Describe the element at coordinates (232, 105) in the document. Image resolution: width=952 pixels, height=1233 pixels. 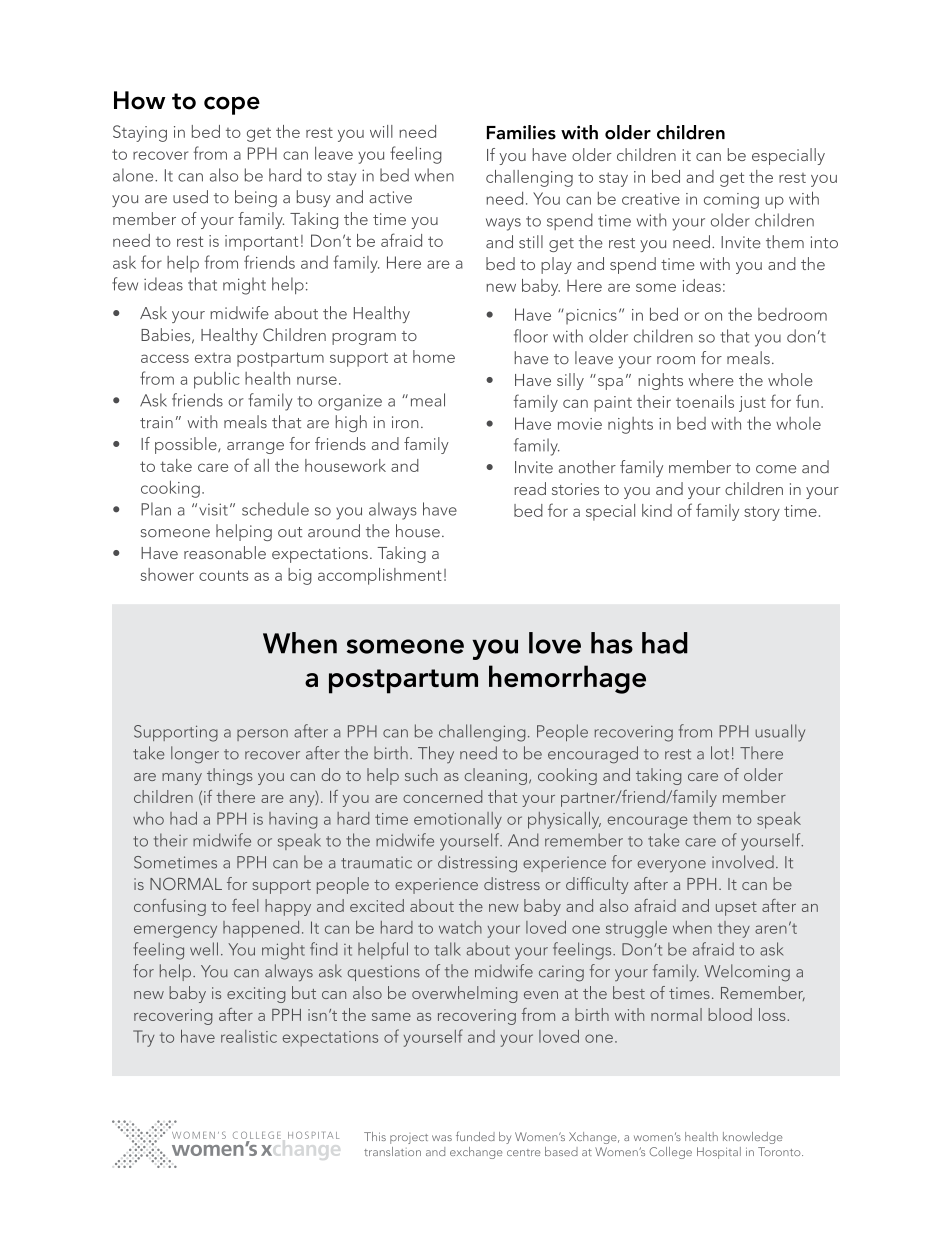
I see `cope` at that location.
